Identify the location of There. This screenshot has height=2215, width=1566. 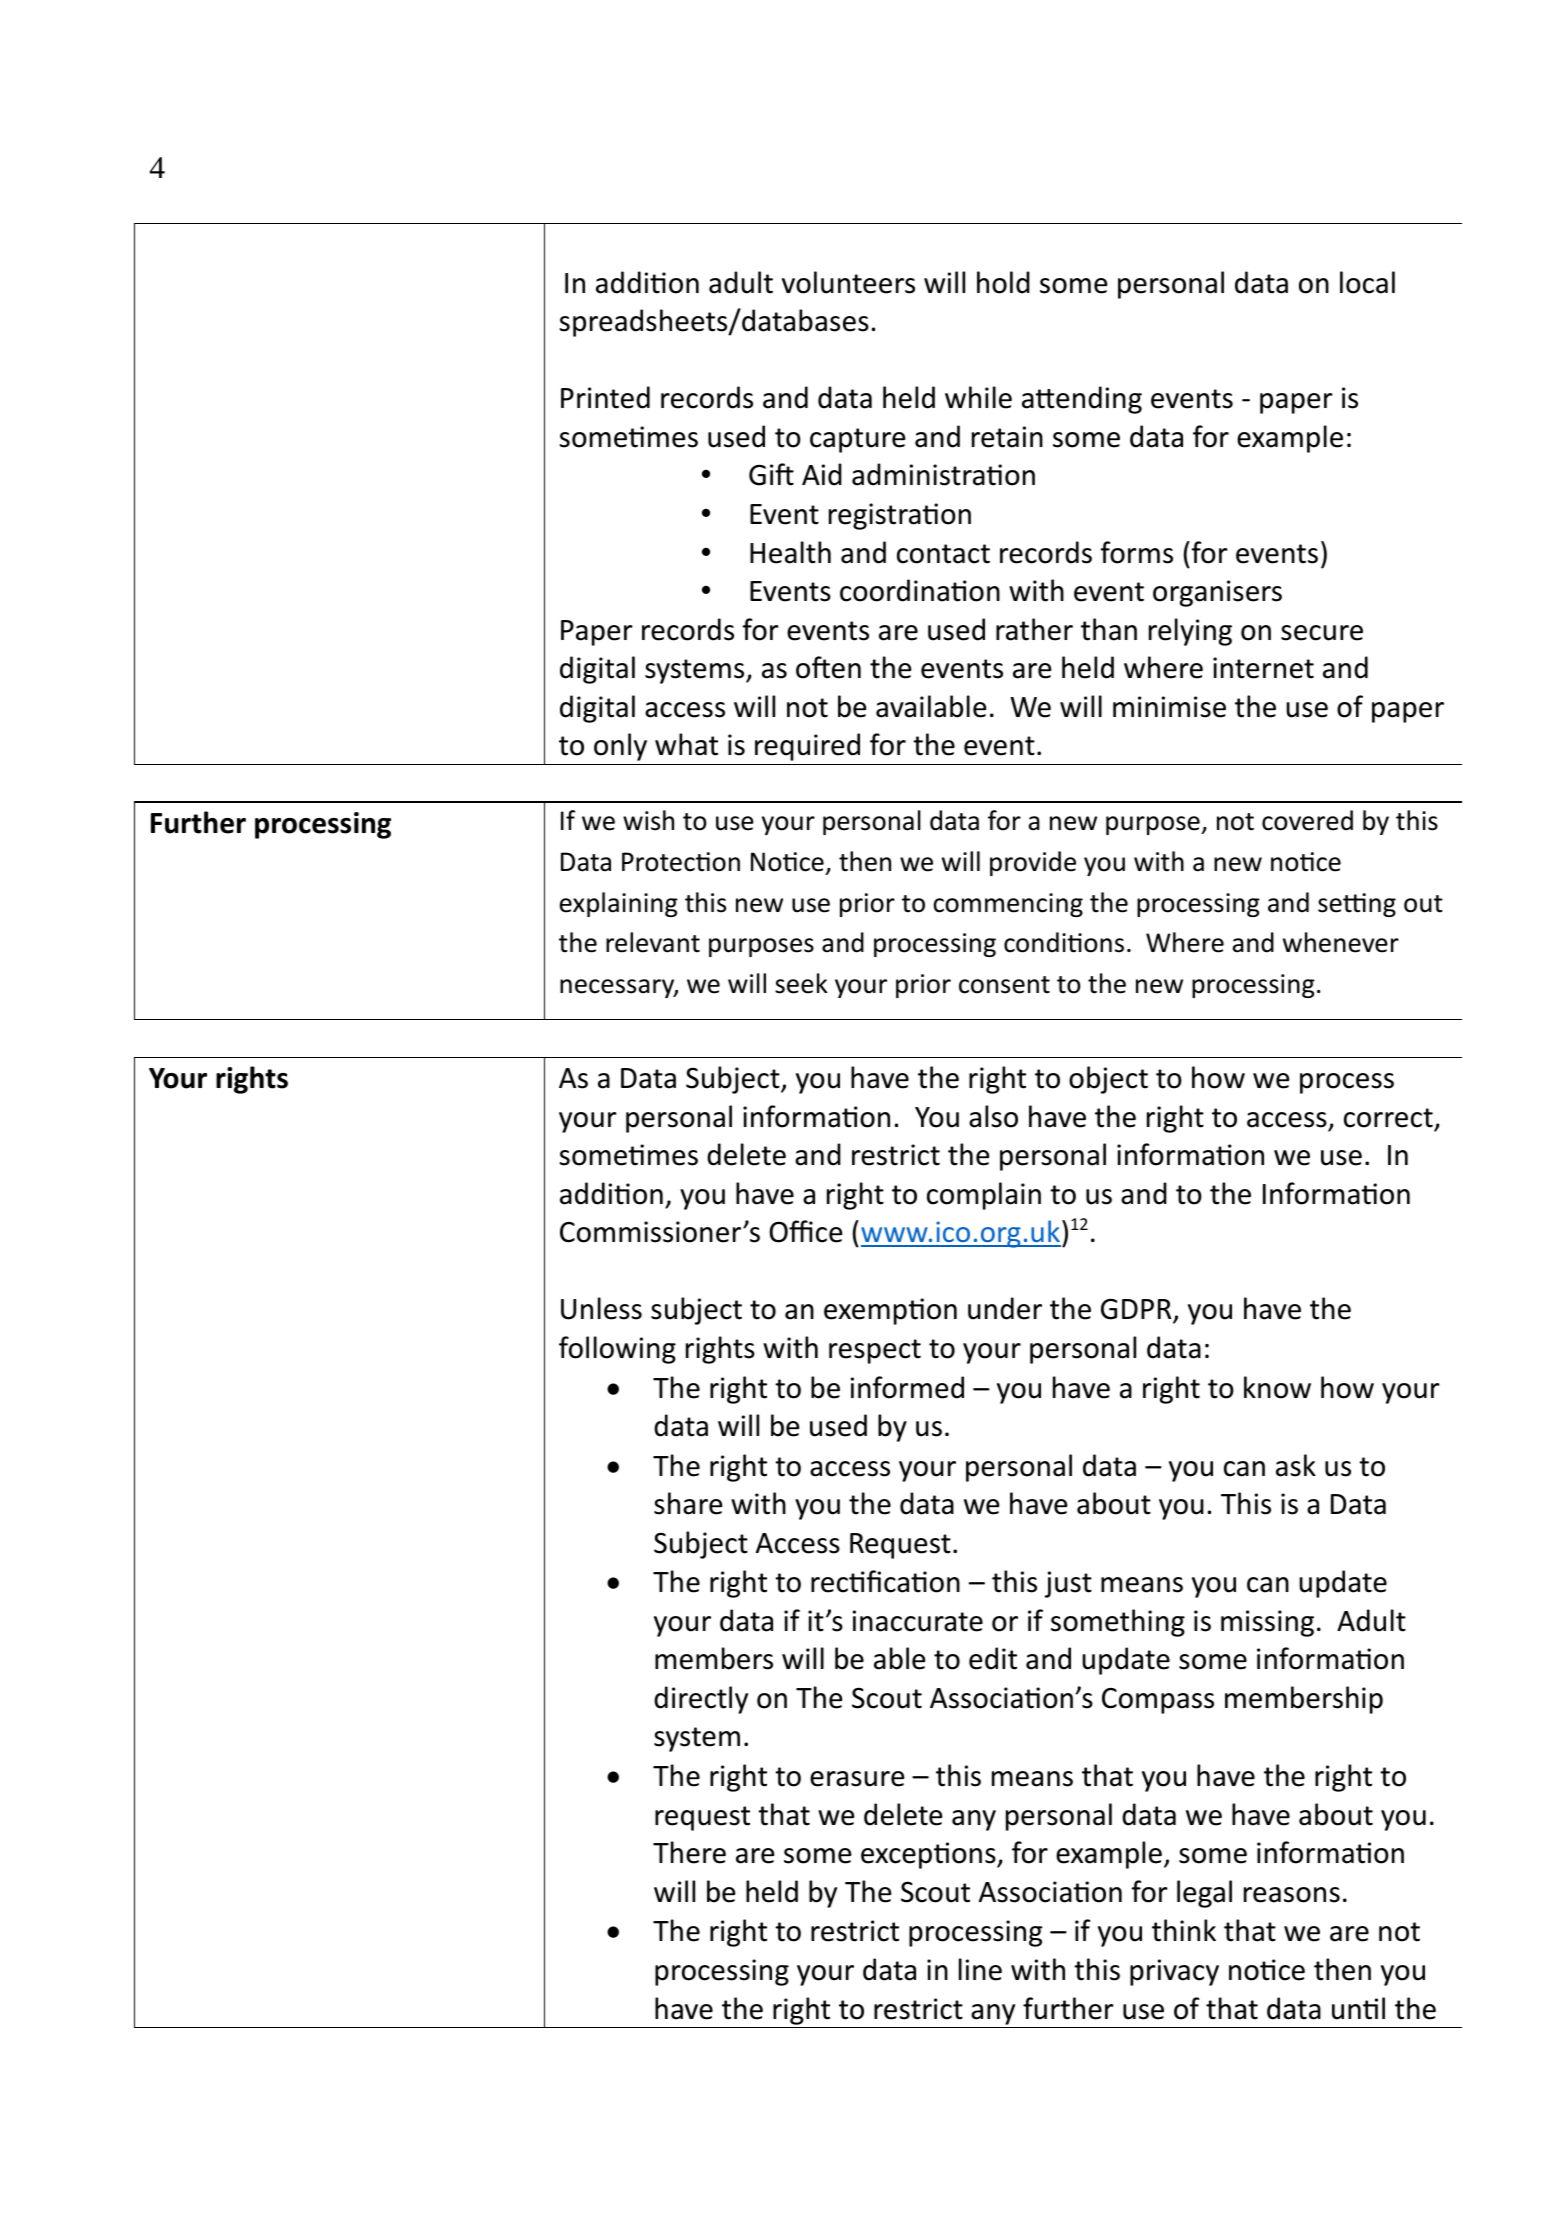
(689, 1852).
